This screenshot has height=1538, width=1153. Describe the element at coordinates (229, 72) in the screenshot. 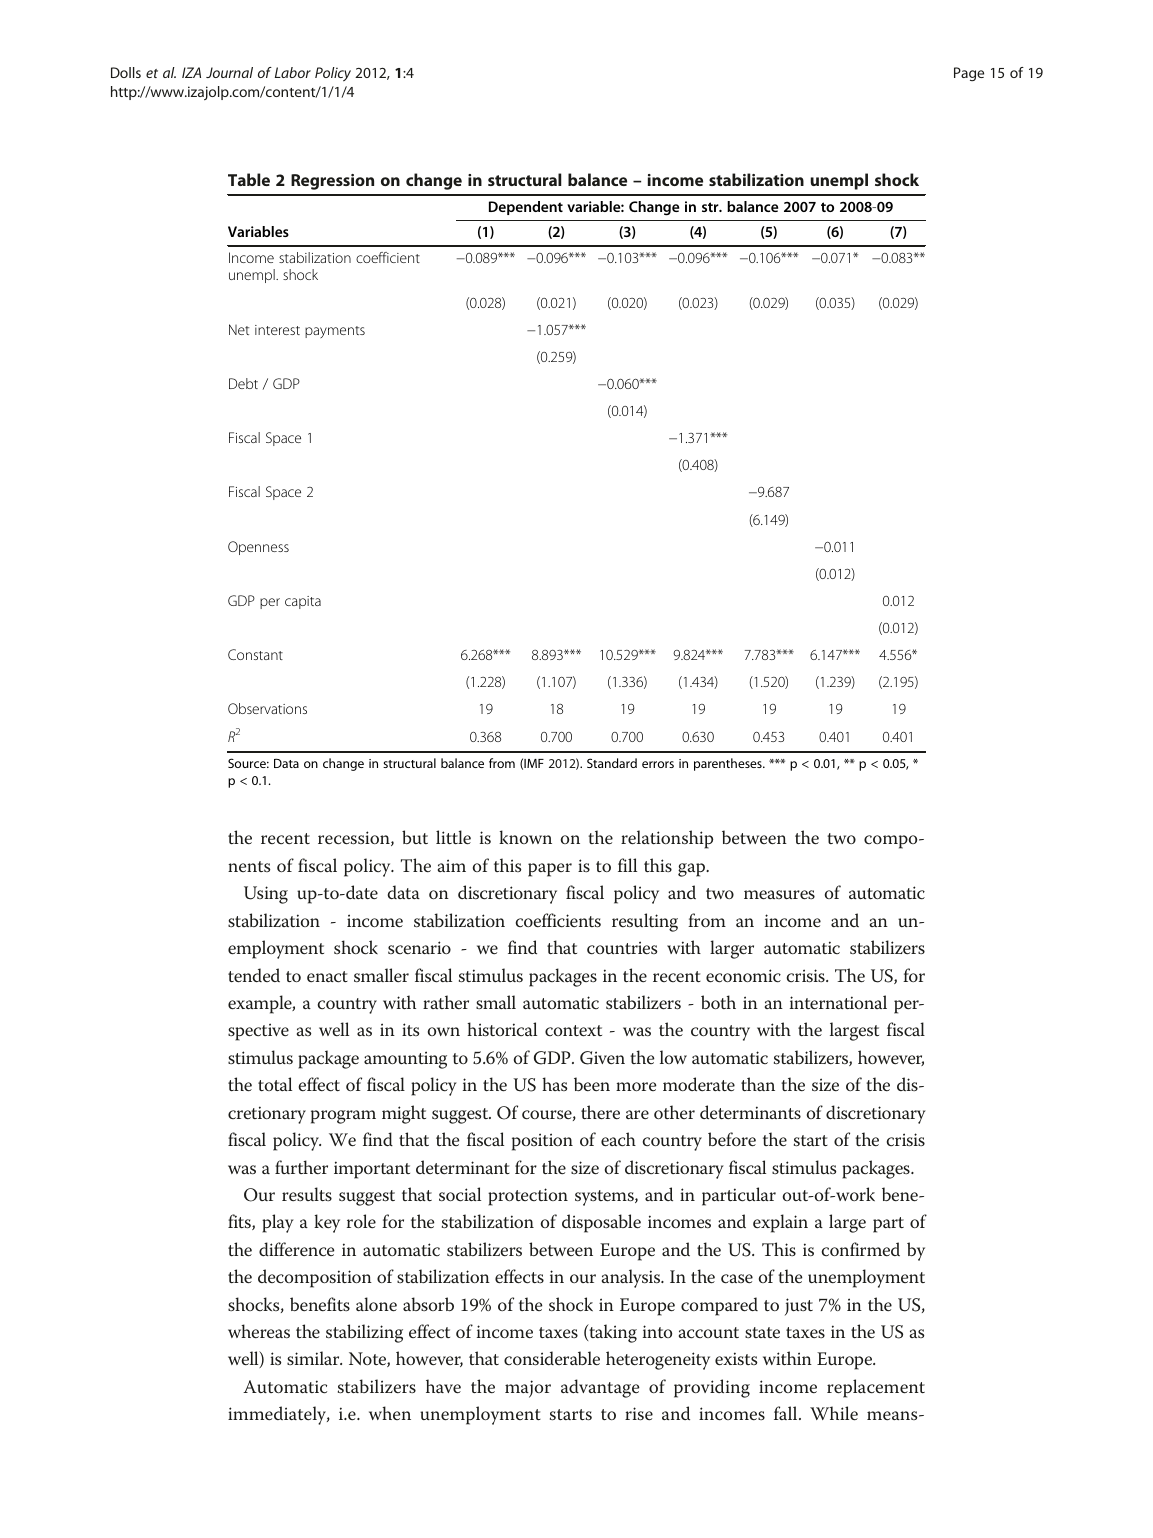

I see `Journal` at that location.
